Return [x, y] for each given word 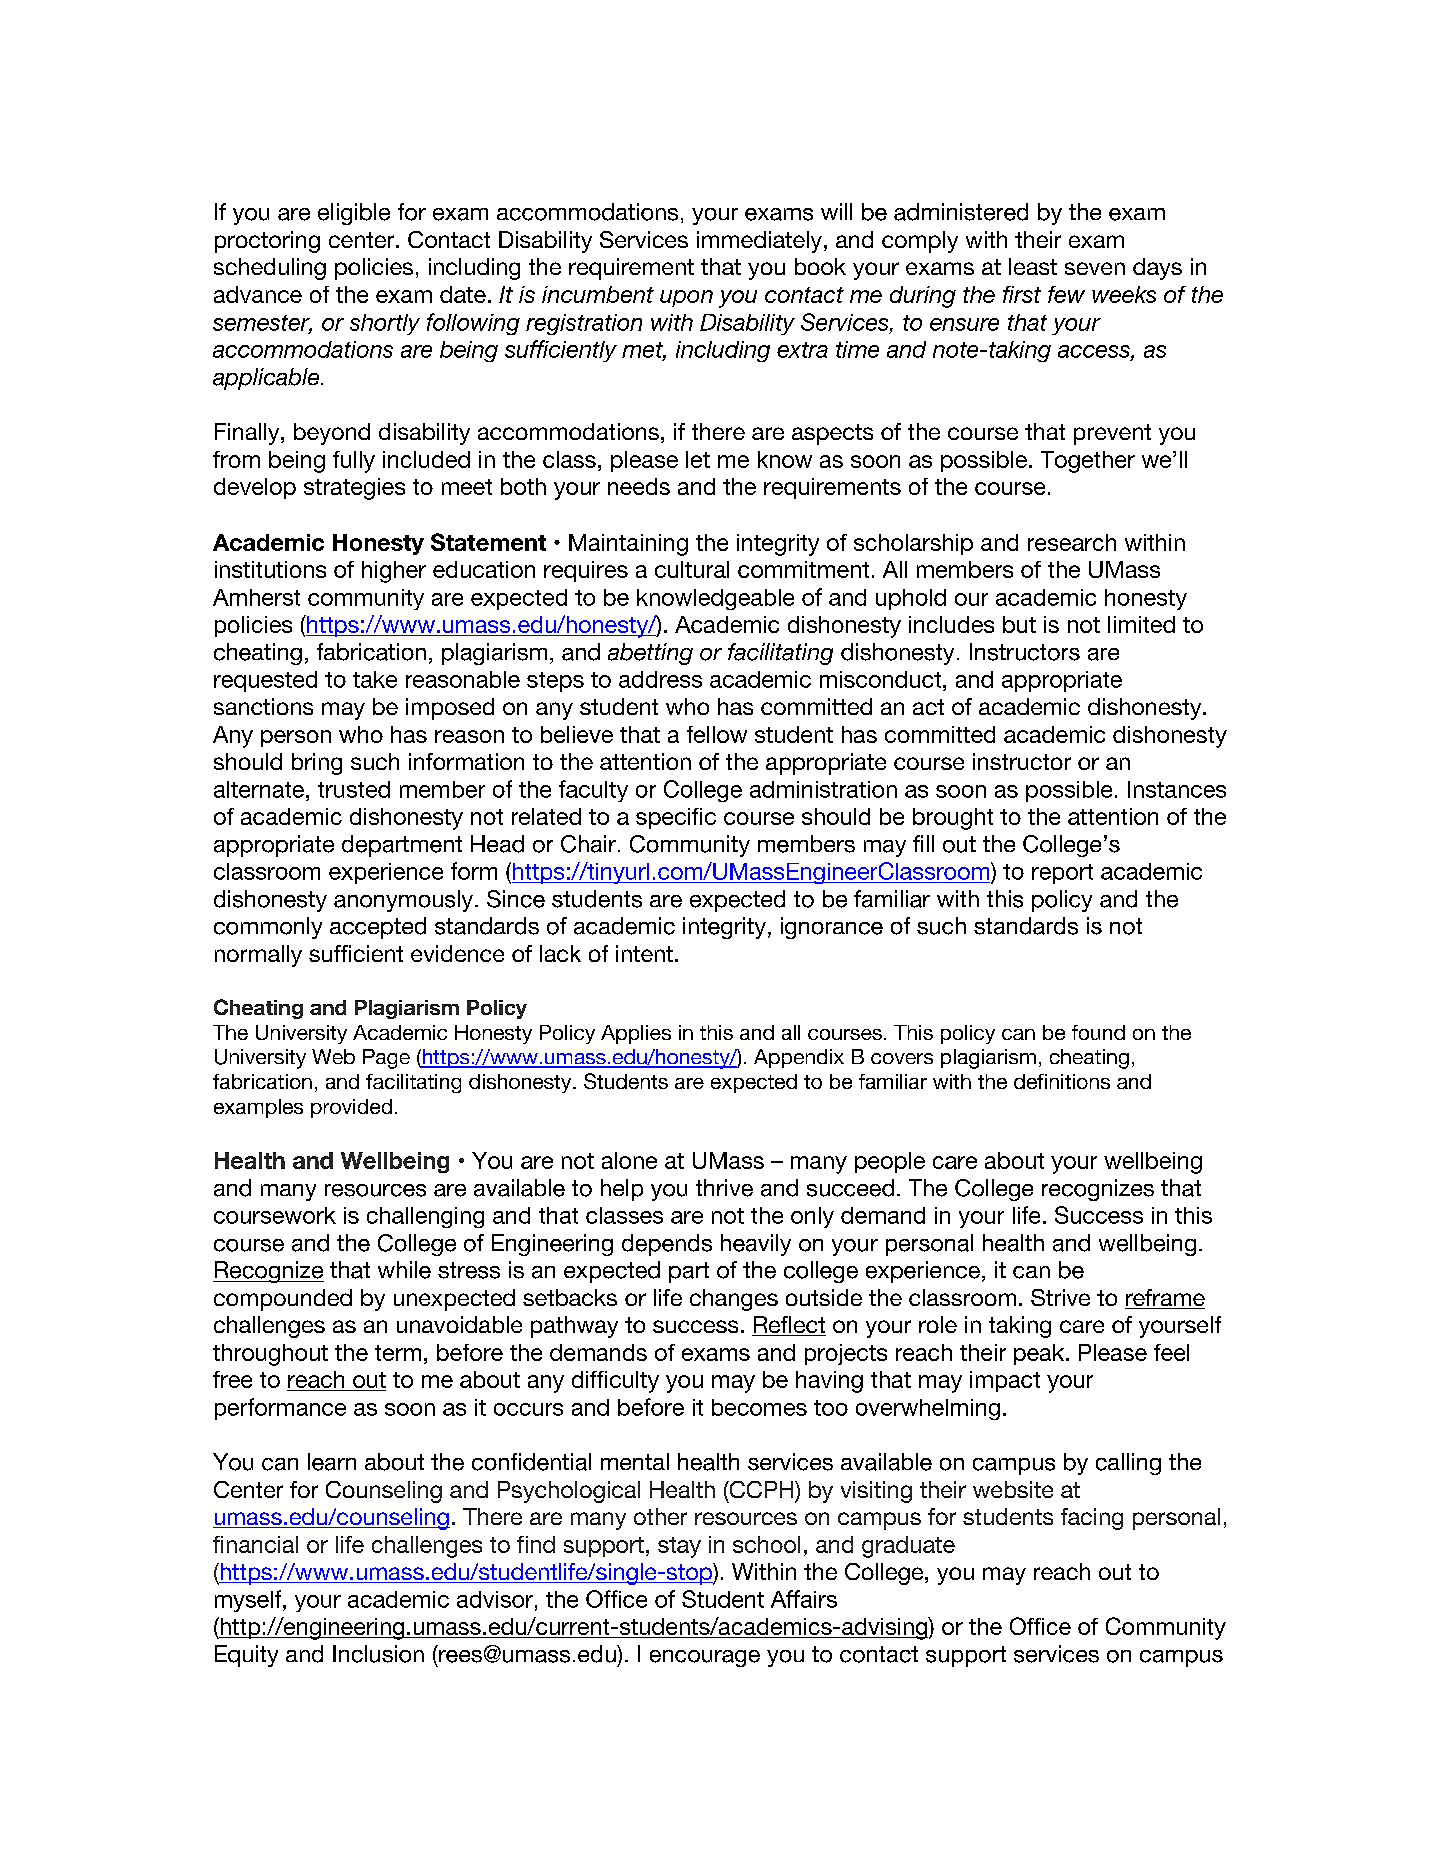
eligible [354, 214]
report [1062, 874]
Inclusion [378, 1654]
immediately [759, 242]
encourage [705, 1658]
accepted [378, 928]
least [1033, 266]
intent [644, 953]
